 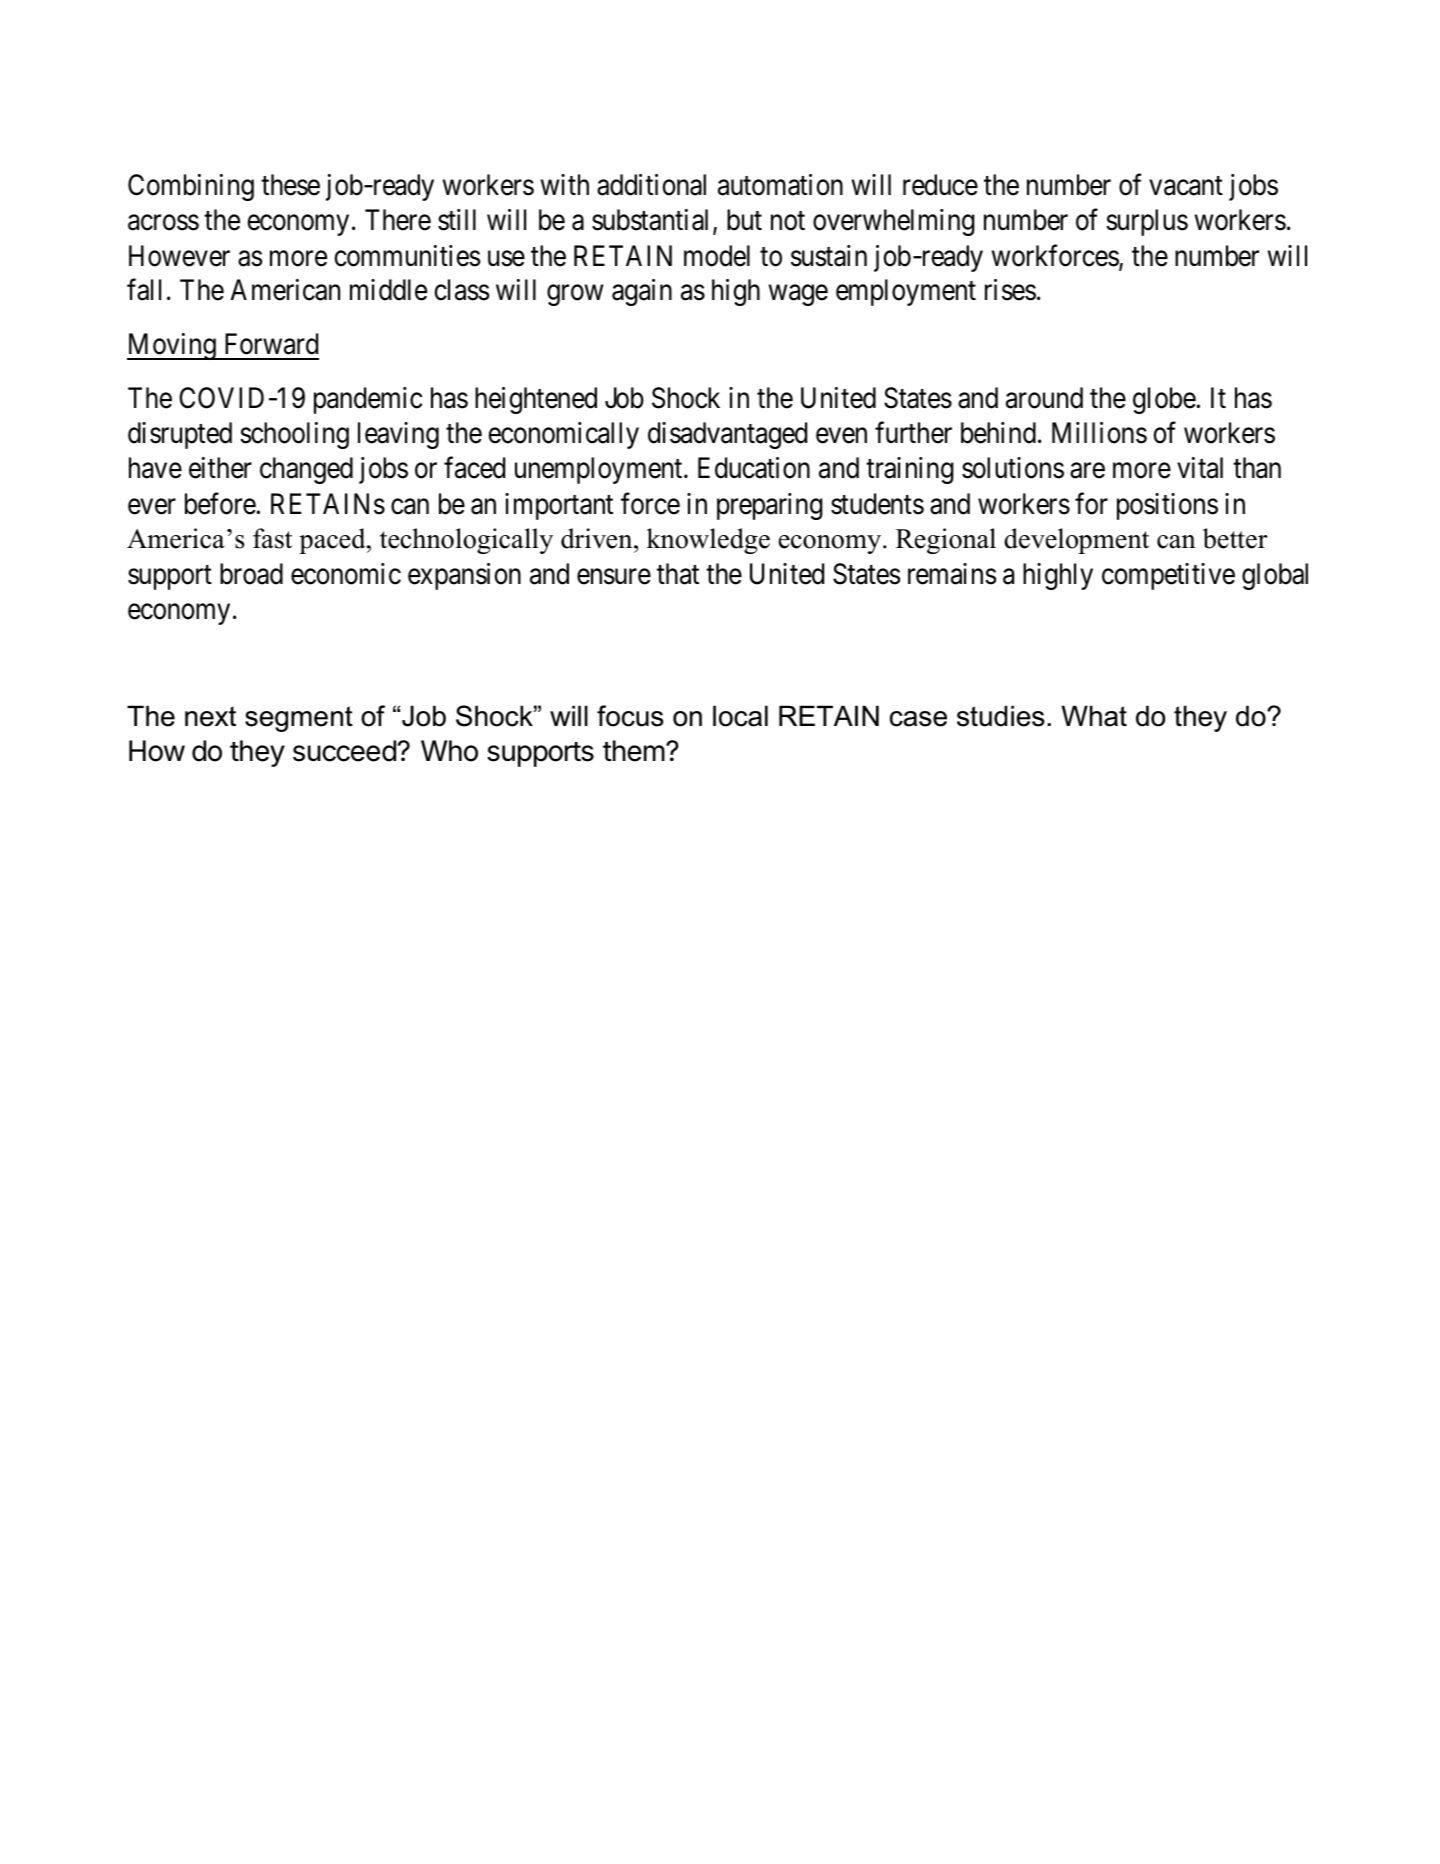 I want to click on vacant, so click(x=1186, y=186).
